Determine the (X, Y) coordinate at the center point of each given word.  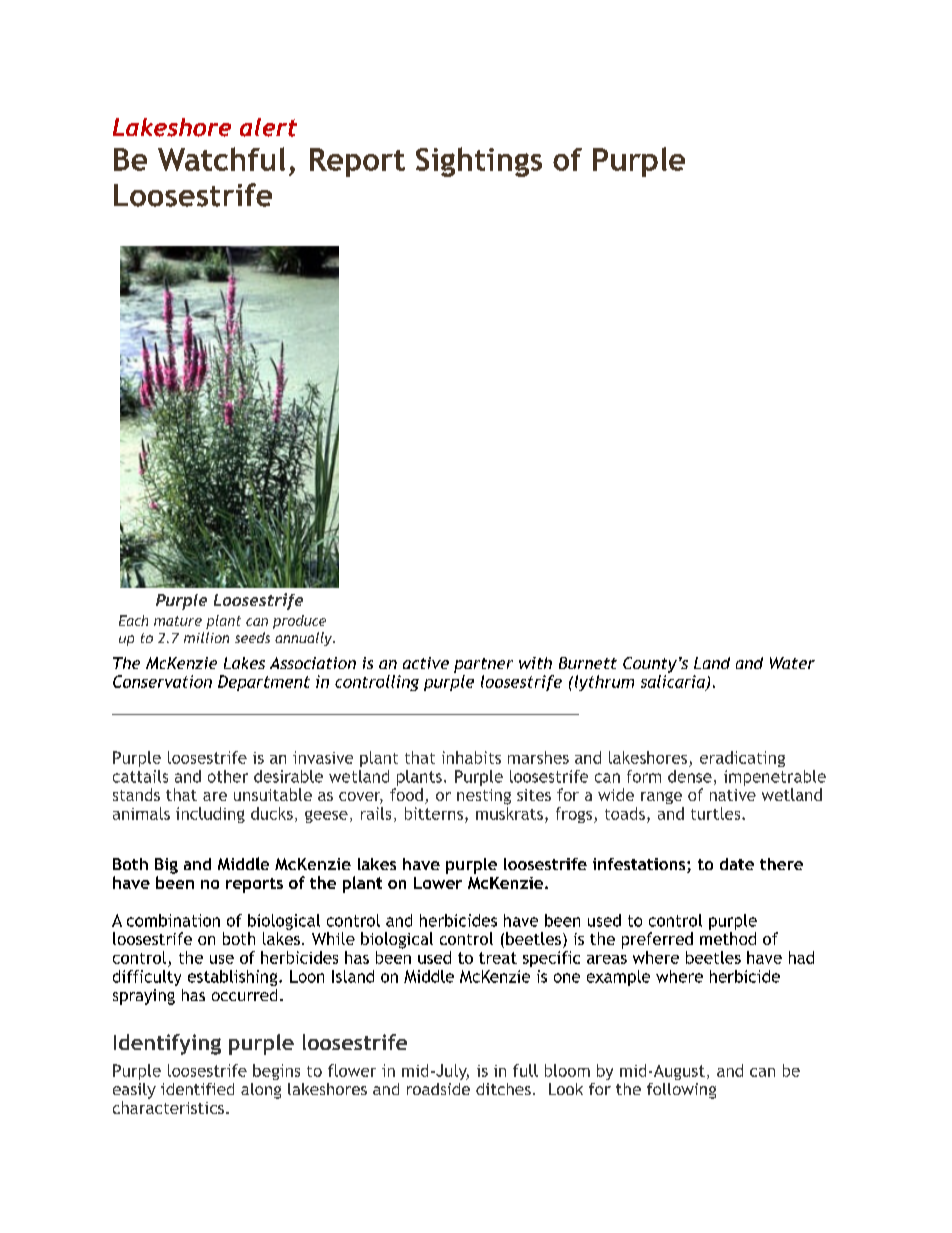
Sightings (479, 162)
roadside (438, 1089)
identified (197, 1089)
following (681, 1091)
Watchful (221, 159)
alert (268, 127)
